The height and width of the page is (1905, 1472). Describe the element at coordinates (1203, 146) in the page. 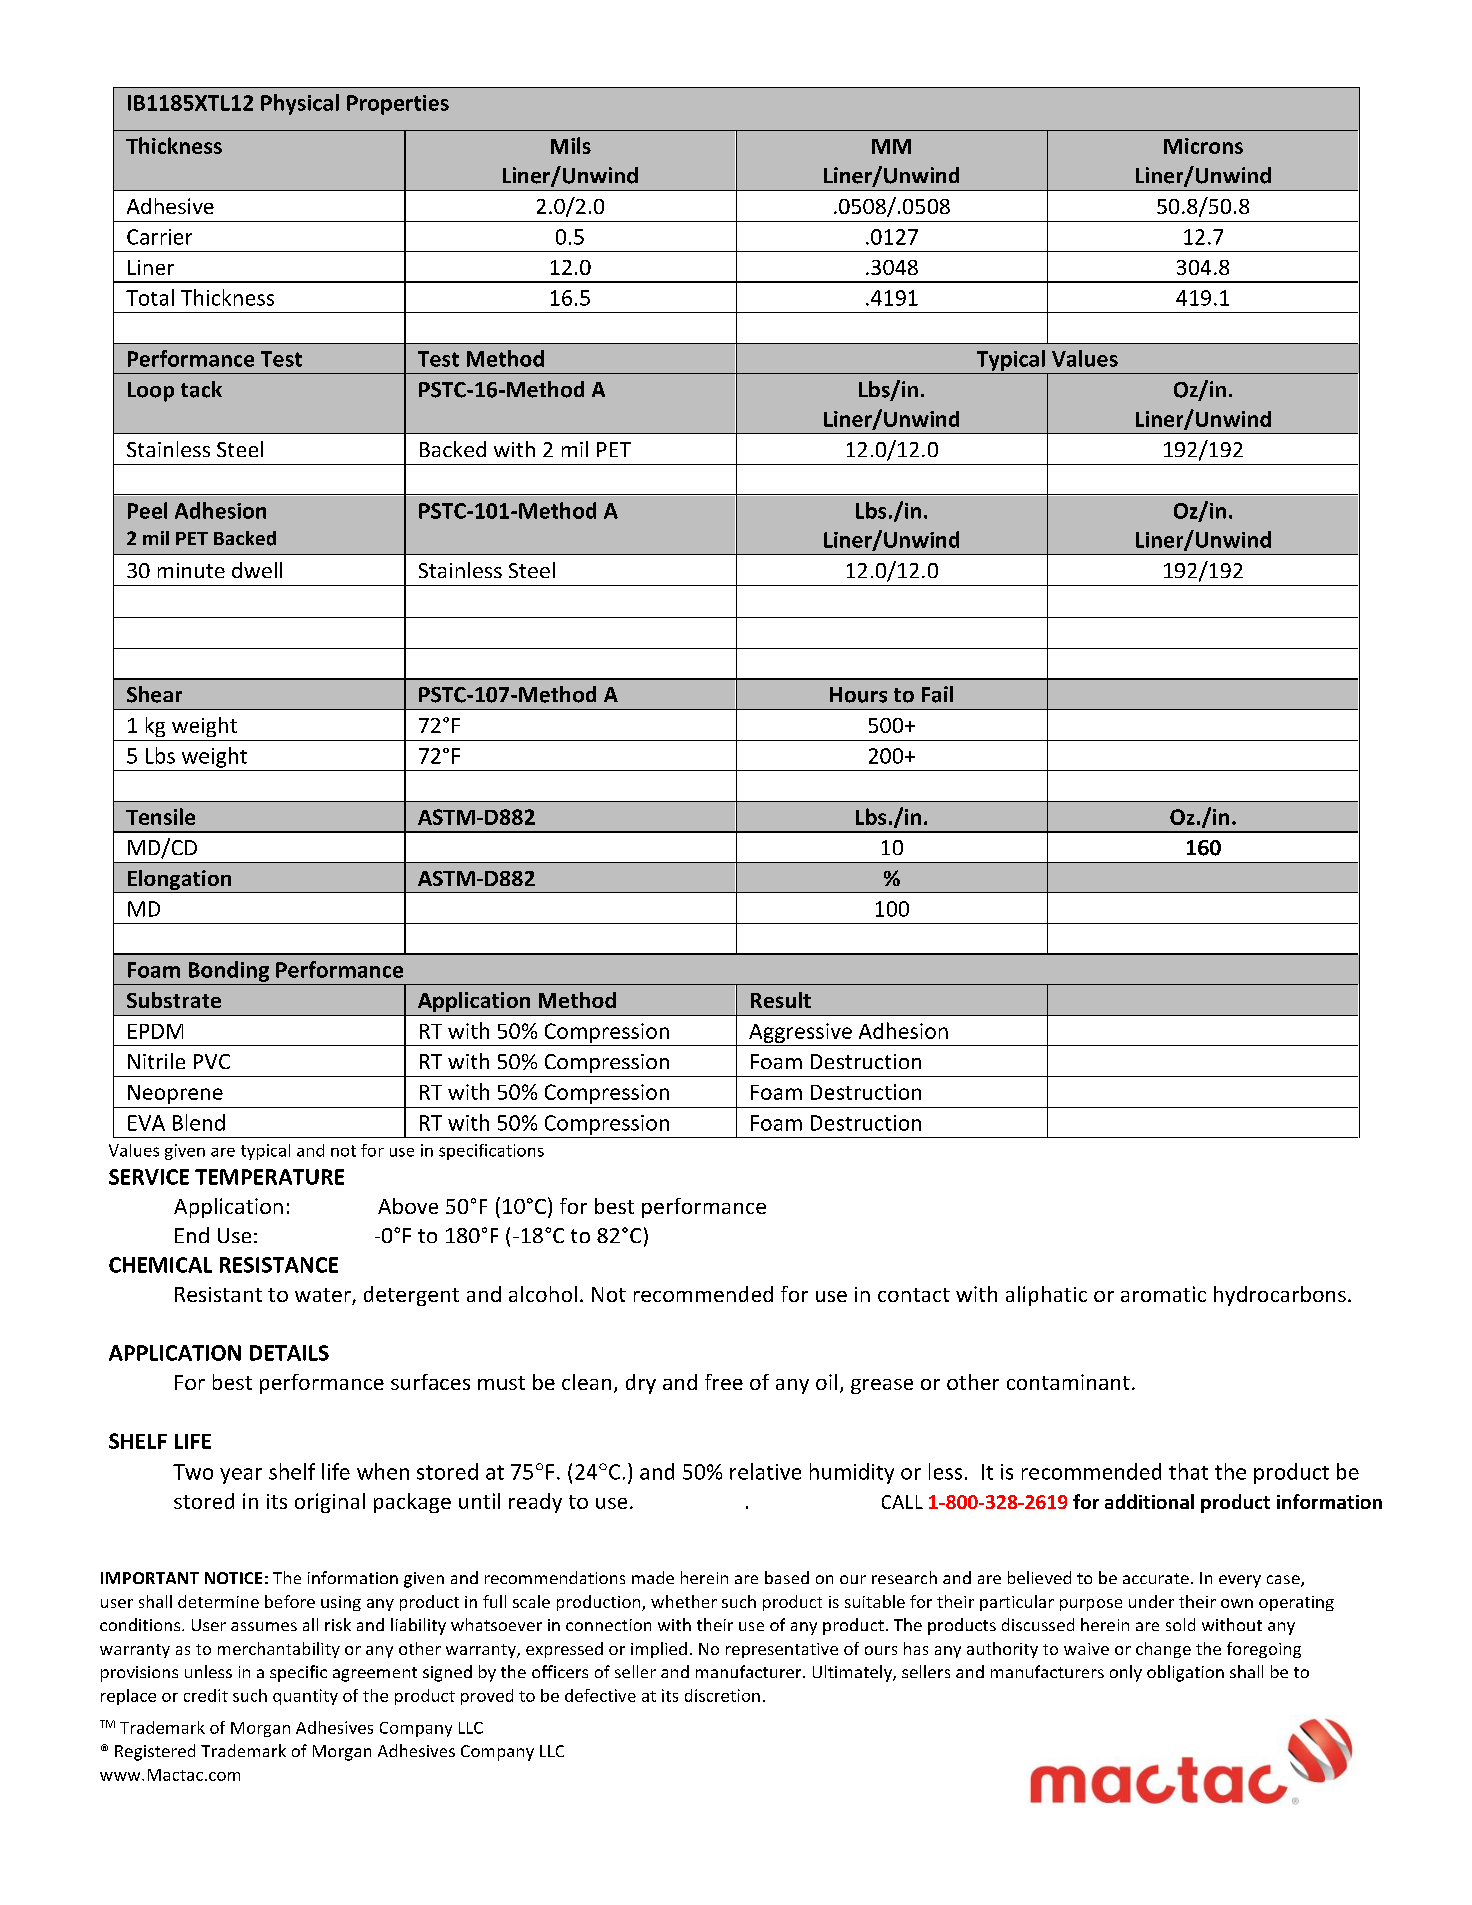

I see `Microns` at that location.
